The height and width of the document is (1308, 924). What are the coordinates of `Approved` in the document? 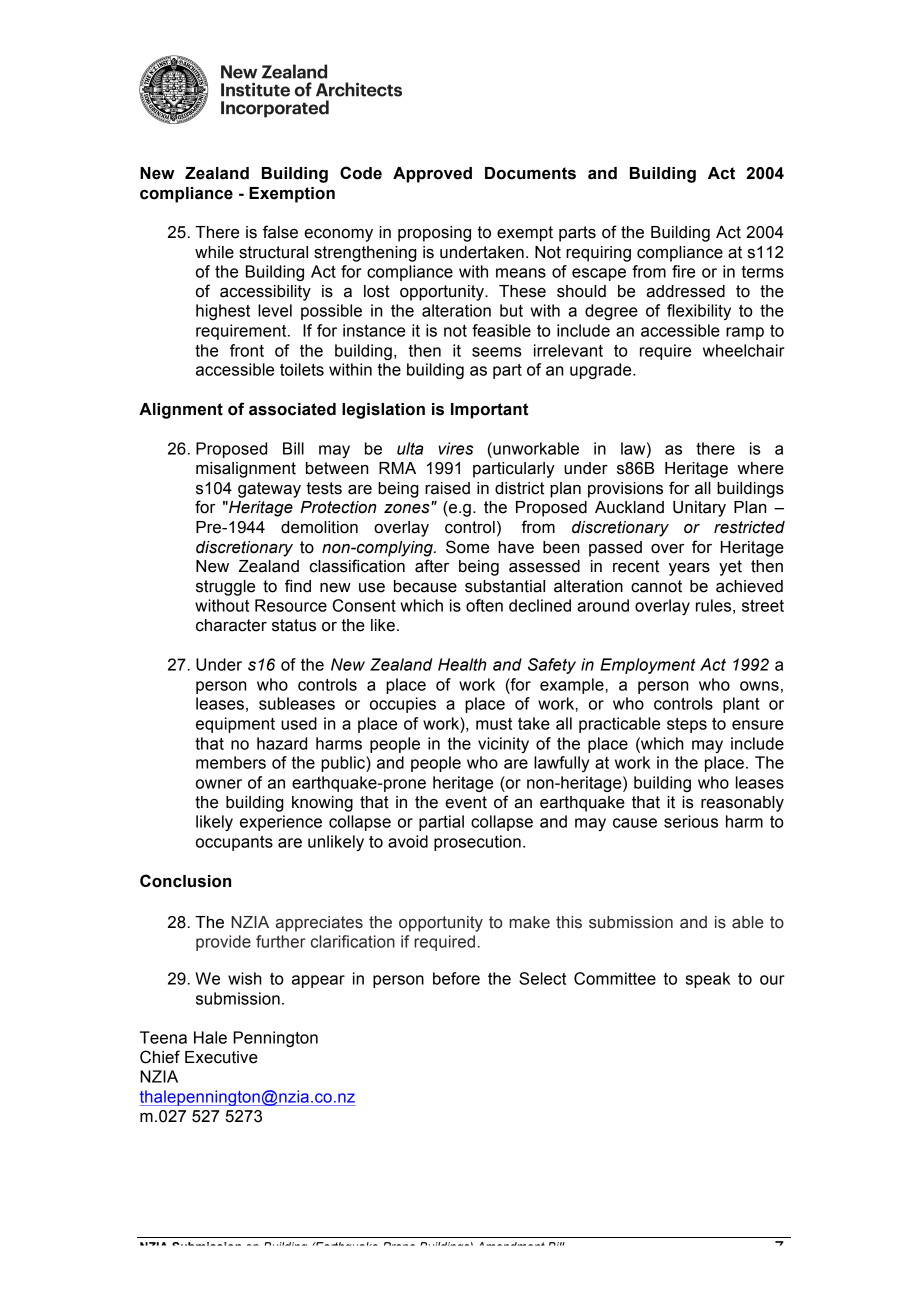 It's located at (432, 175).
